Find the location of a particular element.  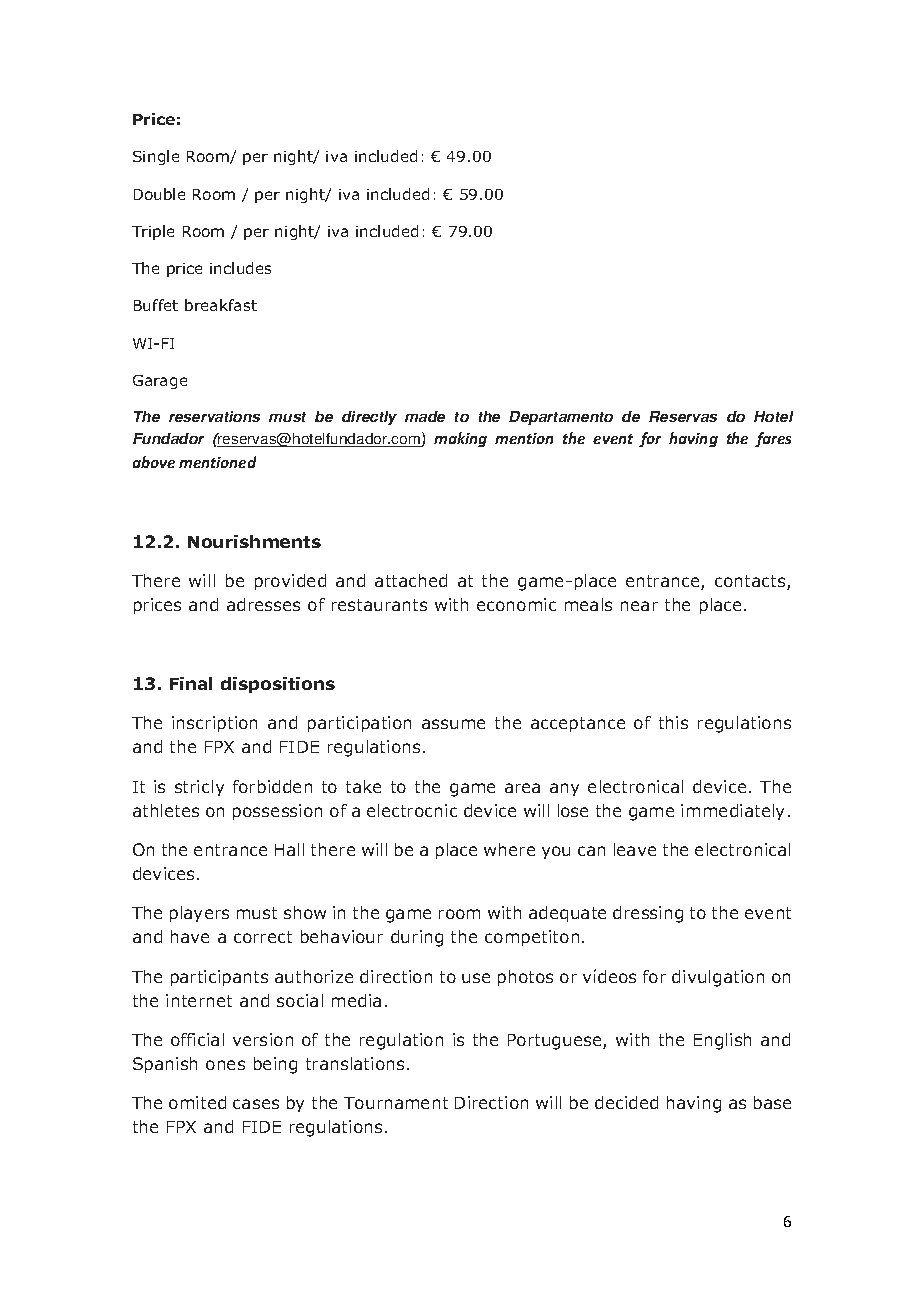

English is located at coordinates (722, 1041).
